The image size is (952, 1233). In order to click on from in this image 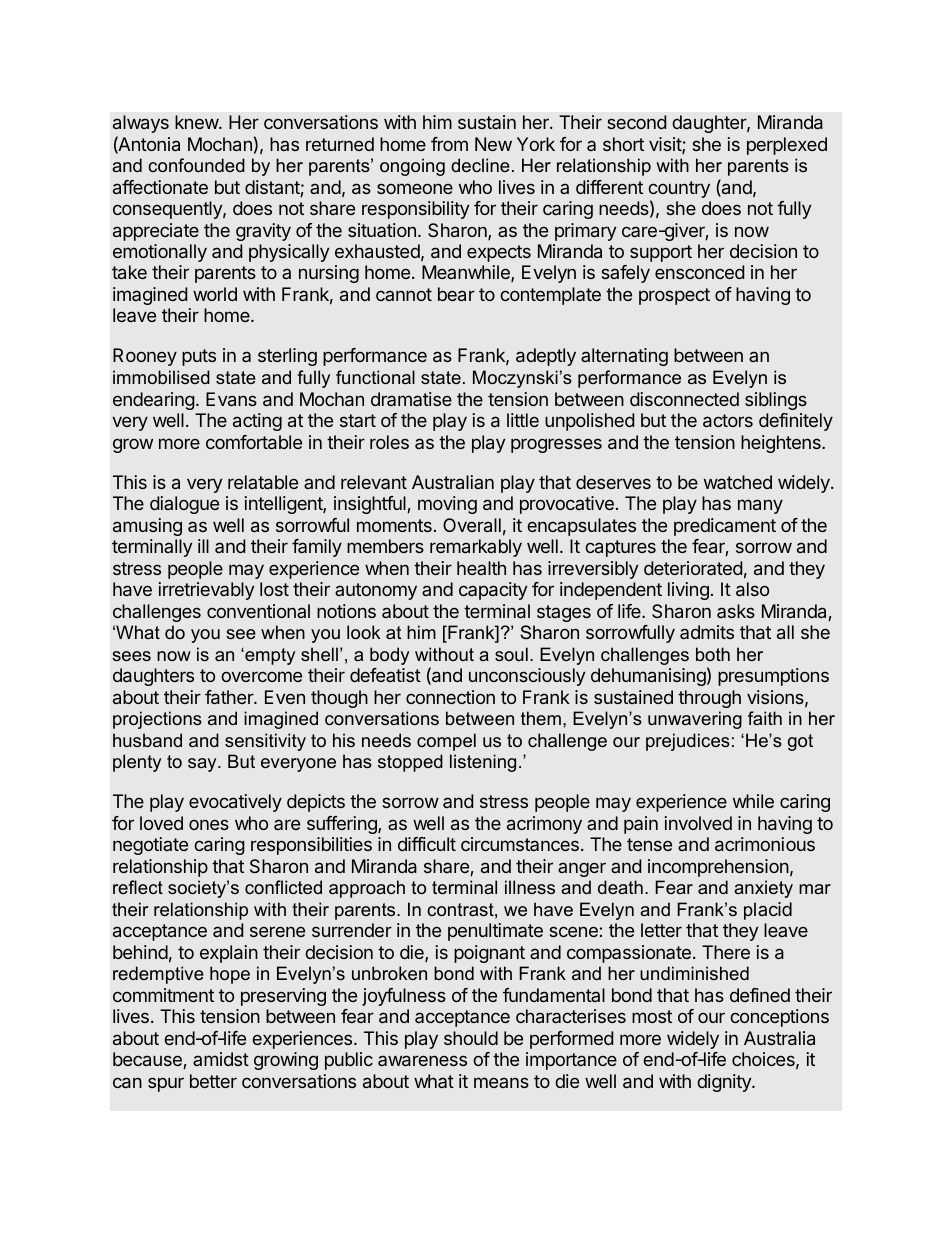, I will do `click(449, 144)`.
